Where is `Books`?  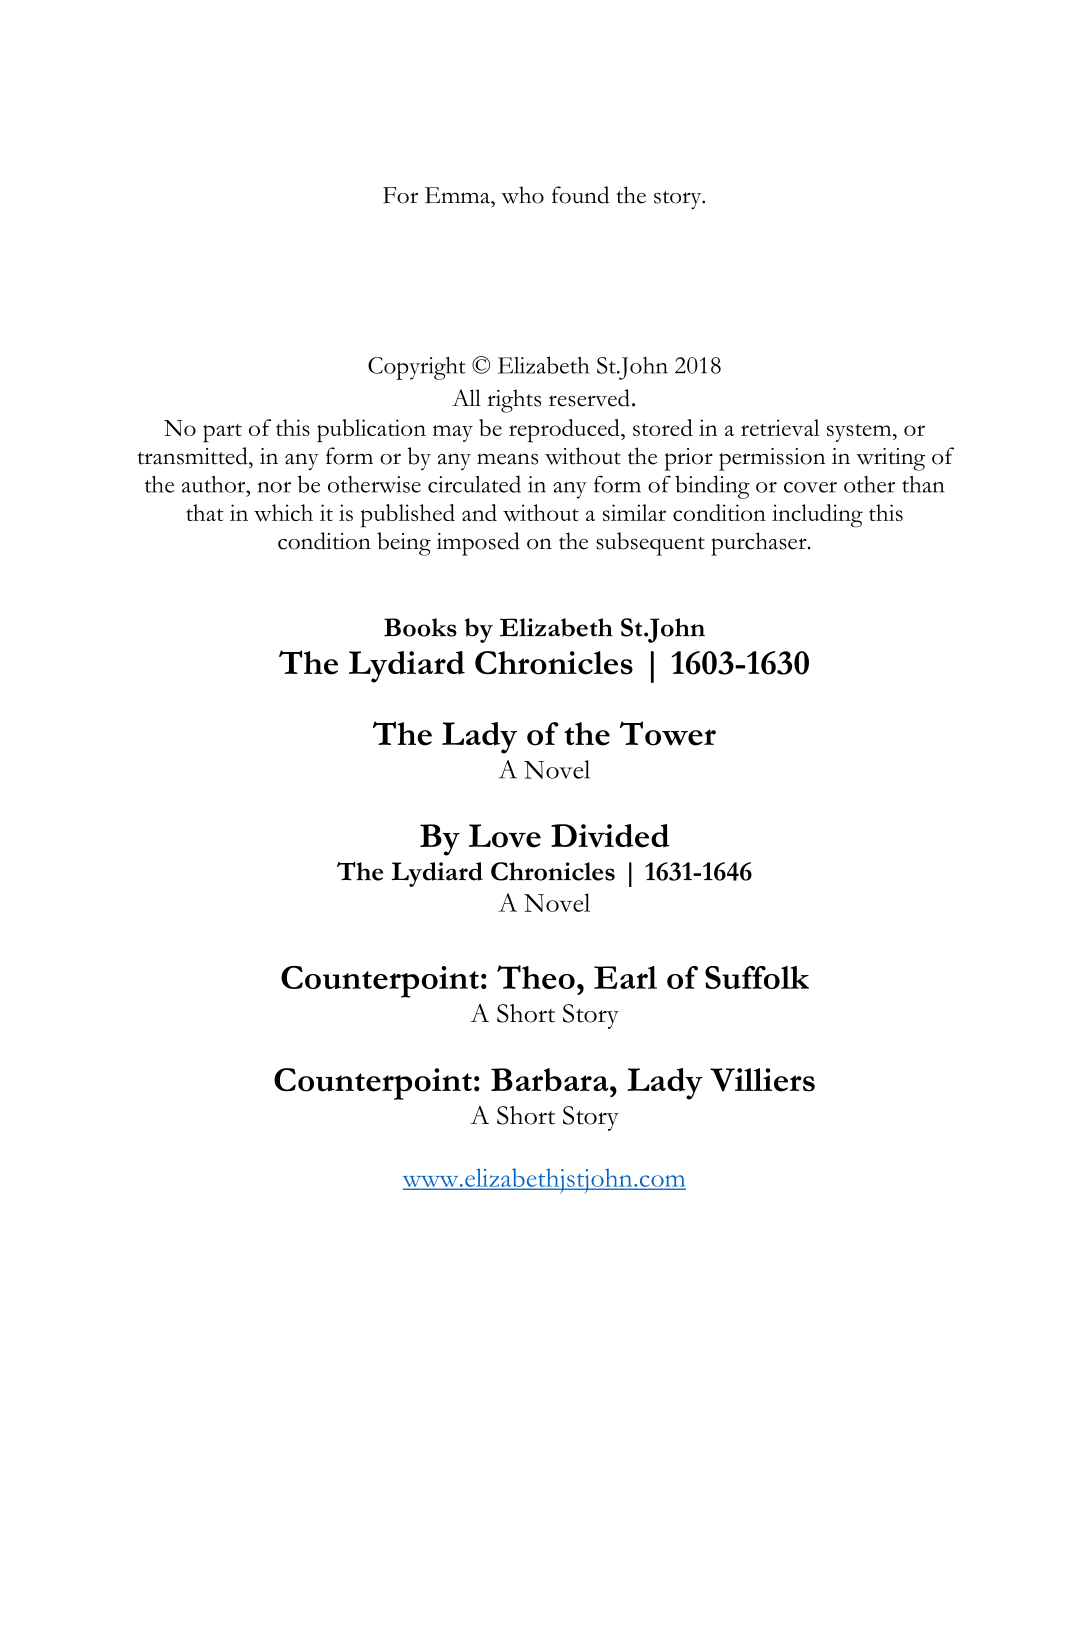
Books is located at coordinates (420, 627).
